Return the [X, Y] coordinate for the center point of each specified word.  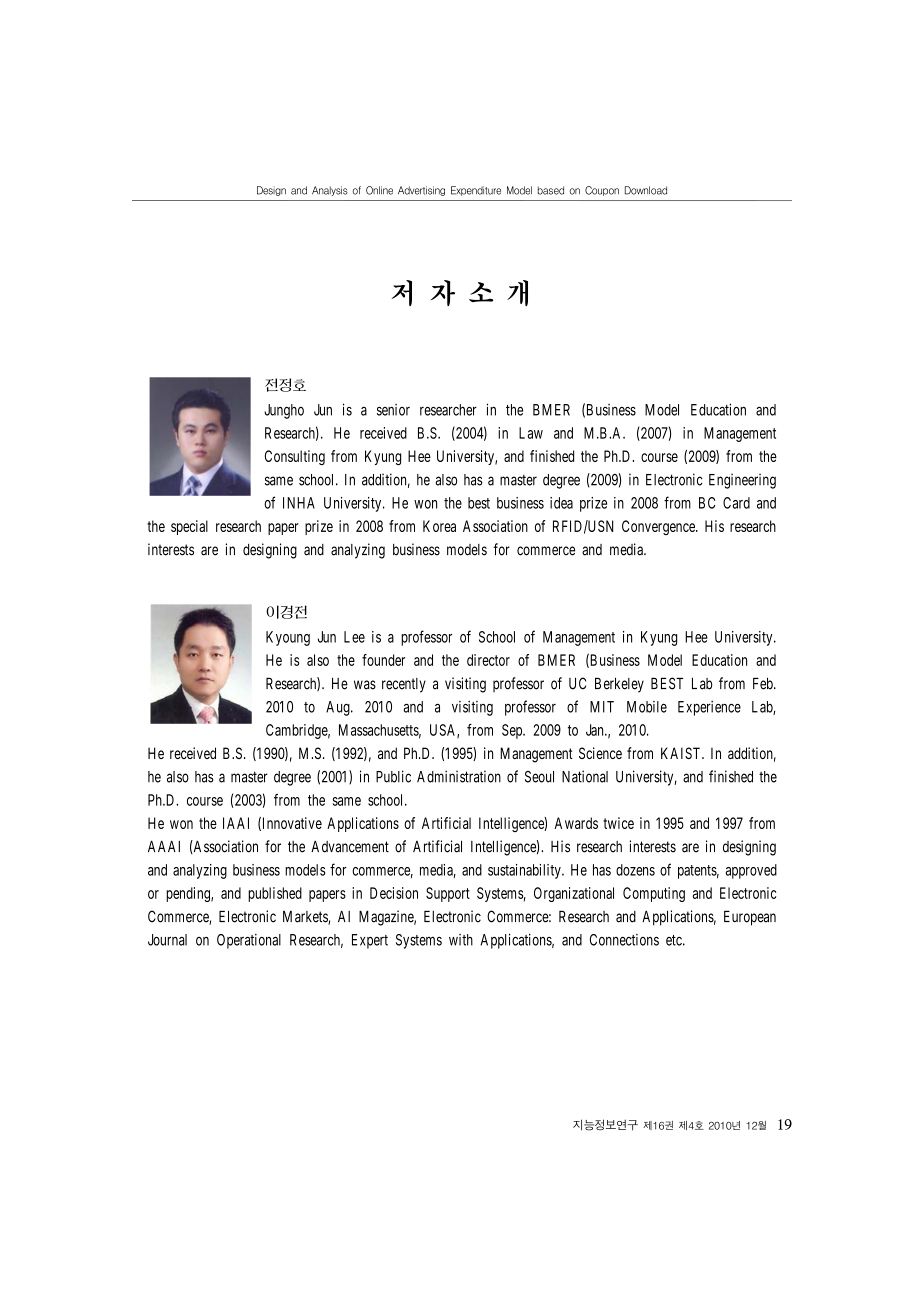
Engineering [742, 481]
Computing [654, 894]
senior [393, 410]
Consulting [295, 457]
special [189, 527]
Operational [249, 941]
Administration [459, 776]
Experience [709, 708]
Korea [439, 526]
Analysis [330, 191]
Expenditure [476, 191]
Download [646, 190]
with [461, 940]
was [365, 685]
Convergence [659, 527]
